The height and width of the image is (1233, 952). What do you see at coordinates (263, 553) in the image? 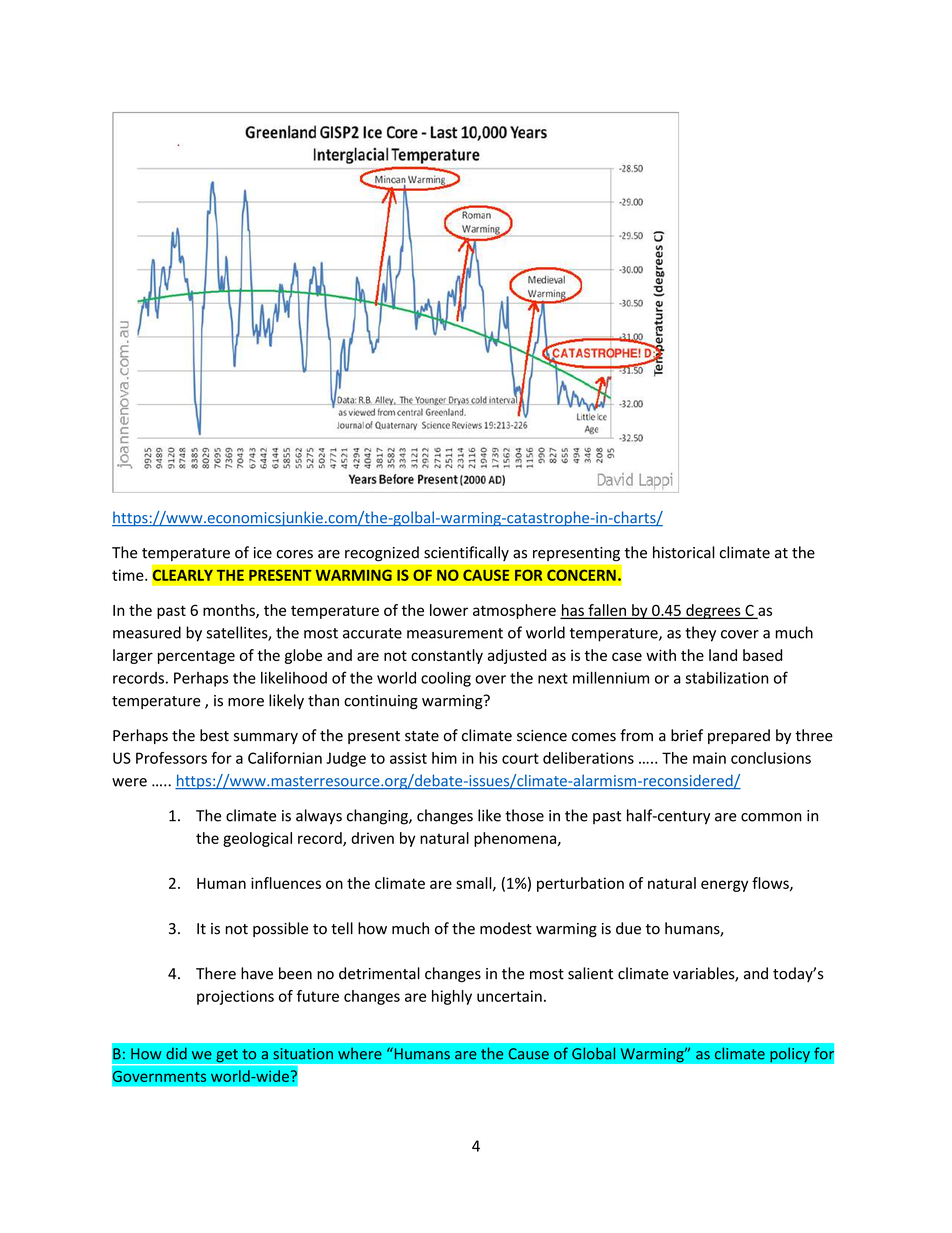
I see `ice` at bounding box center [263, 553].
